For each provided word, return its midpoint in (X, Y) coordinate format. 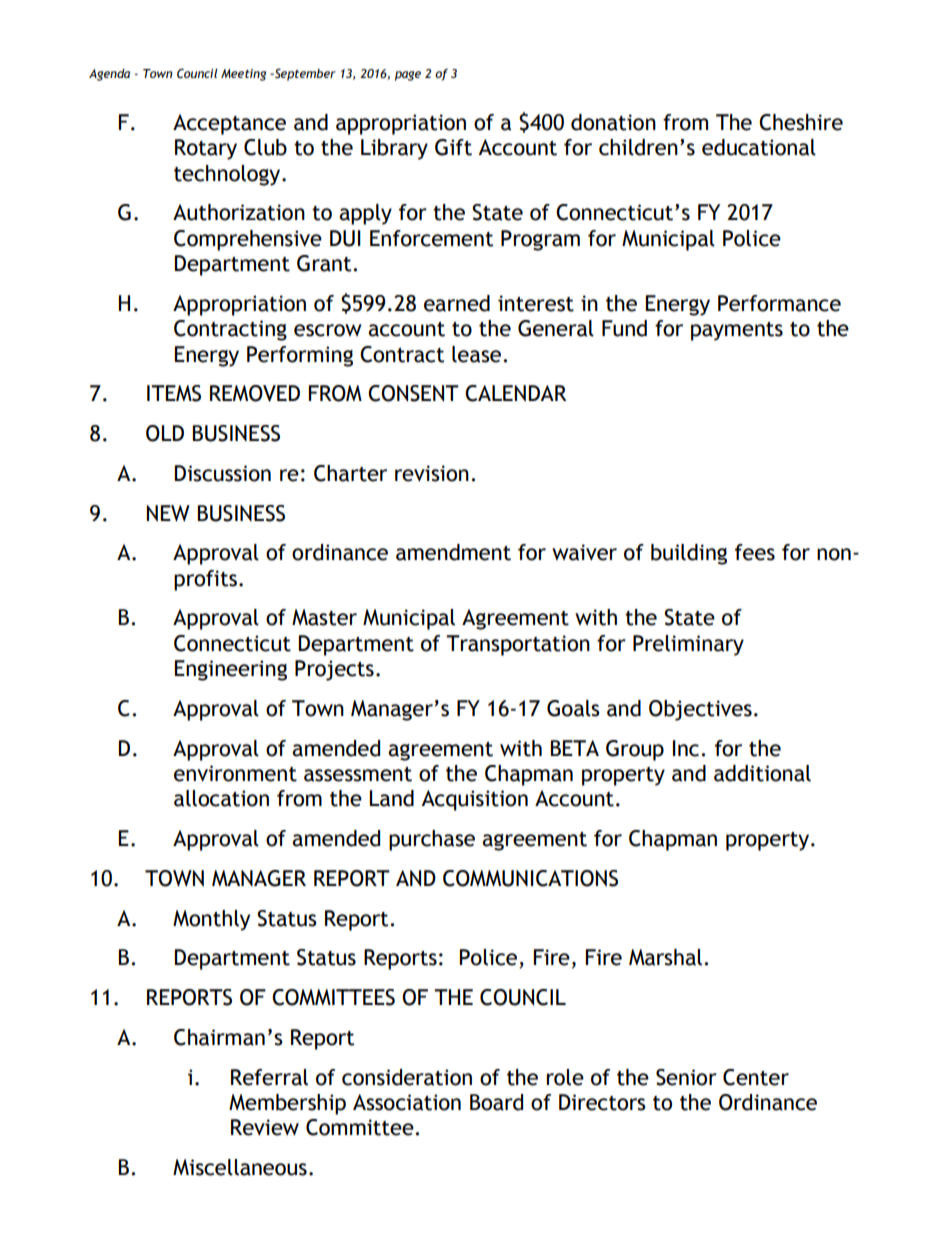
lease (476, 354)
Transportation (518, 645)
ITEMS (174, 393)
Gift (453, 147)
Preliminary (688, 645)
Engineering (231, 670)
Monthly (211, 920)
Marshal (665, 957)
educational (759, 147)
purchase (432, 840)
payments (737, 331)
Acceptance (229, 124)
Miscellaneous (240, 1167)
